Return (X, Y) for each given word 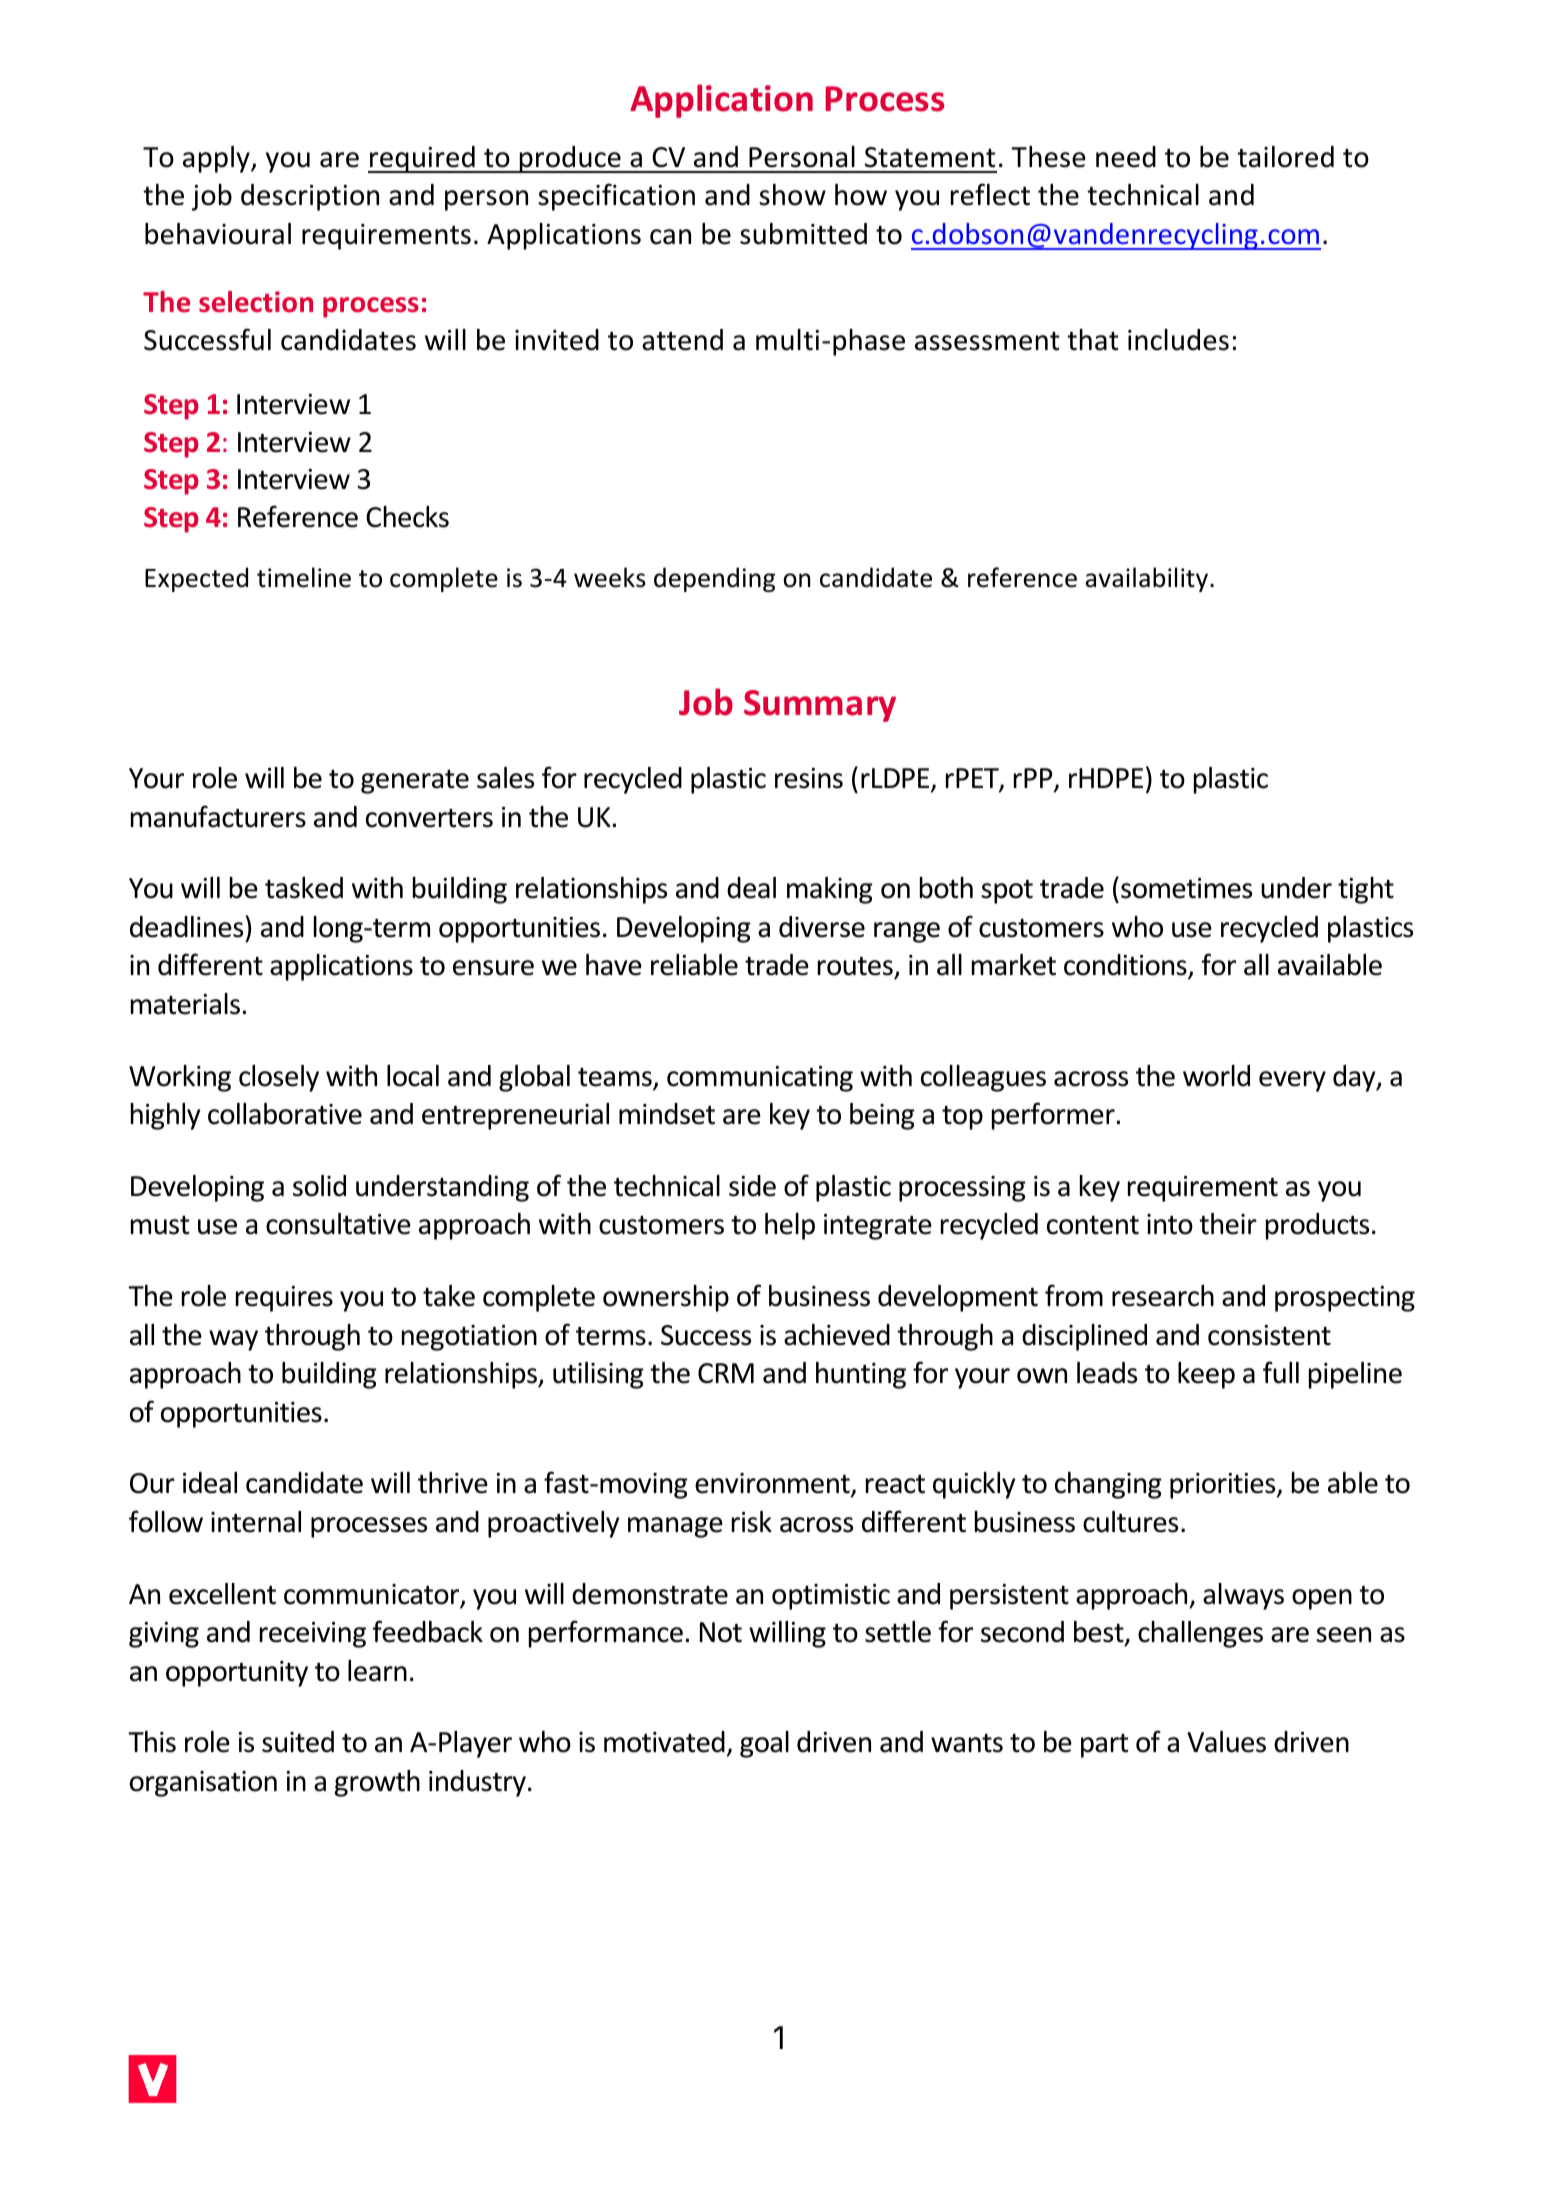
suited (298, 1742)
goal (764, 1744)
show (792, 195)
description (310, 197)
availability (1148, 579)
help (790, 1226)
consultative (338, 1224)
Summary (820, 706)
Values (1226, 1742)
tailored (1285, 157)
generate (415, 782)
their (1228, 1224)
